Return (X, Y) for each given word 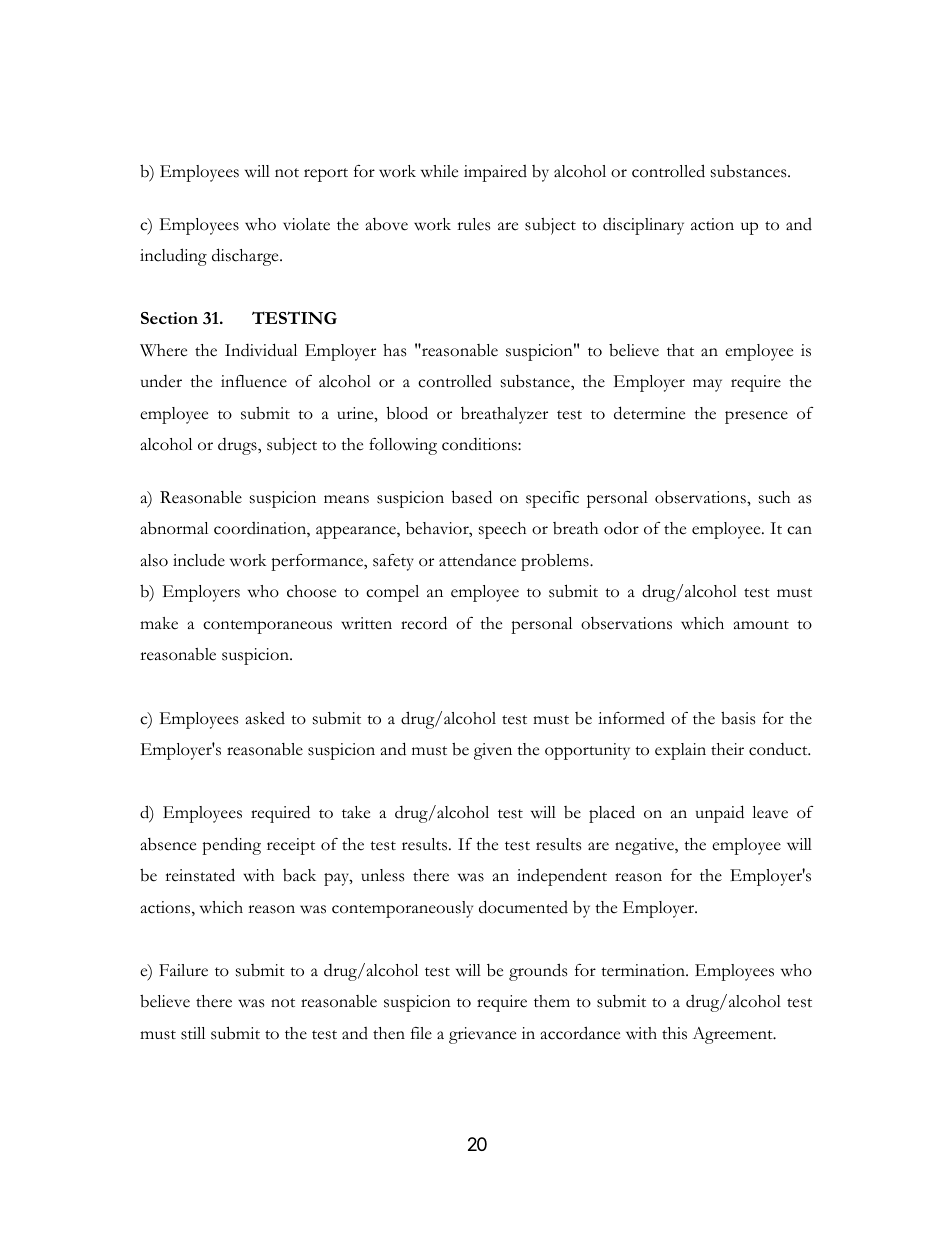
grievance (482, 1035)
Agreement (733, 1035)
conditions (480, 444)
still (193, 1033)
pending (231, 846)
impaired (495, 173)
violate (306, 224)
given (493, 751)
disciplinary (643, 226)
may (707, 385)
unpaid (720, 814)
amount (761, 625)
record (424, 623)
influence (254, 381)
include (199, 560)
